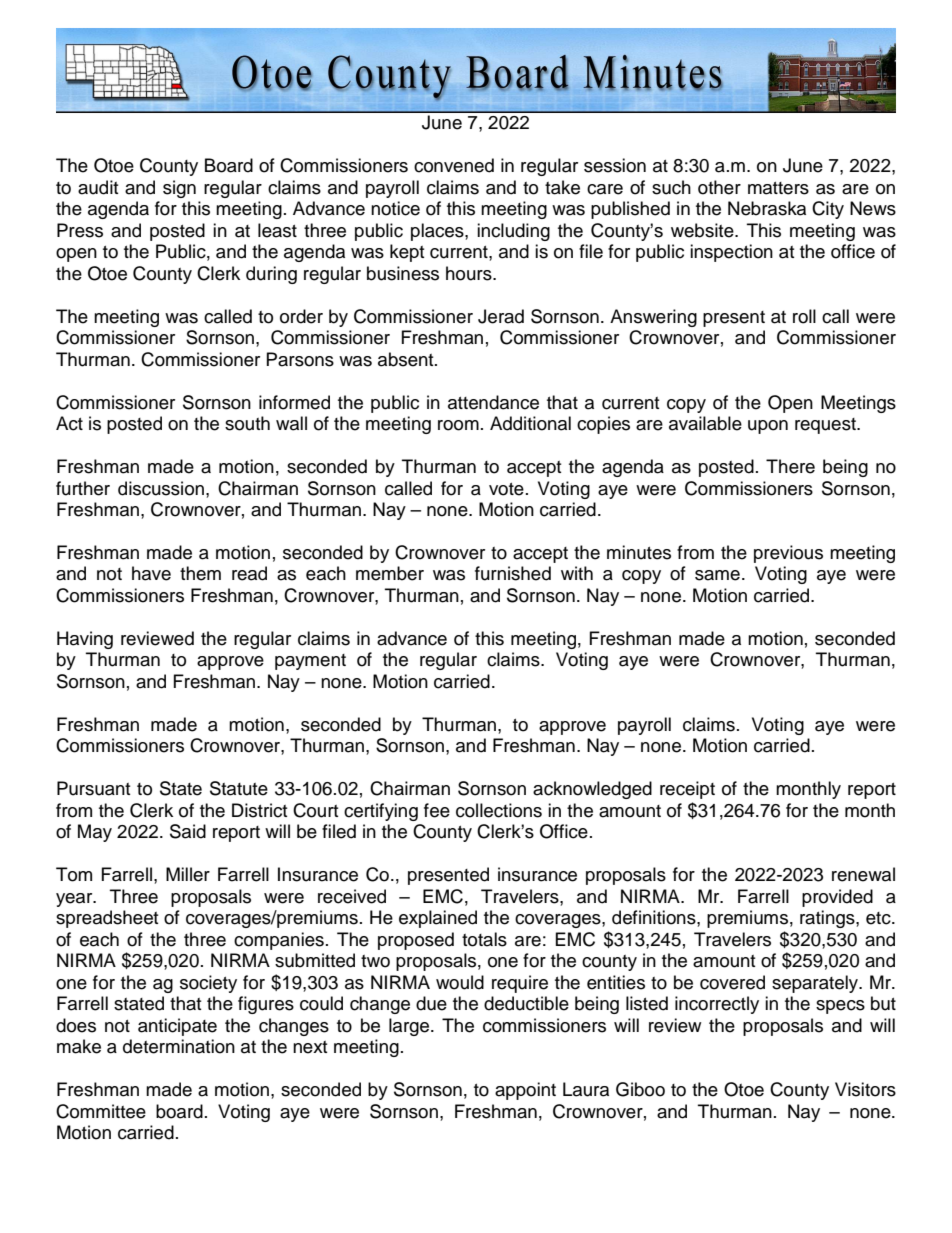  What do you see at coordinates (778, 188) in the screenshot?
I see `matters` at bounding box center [778, 188].
